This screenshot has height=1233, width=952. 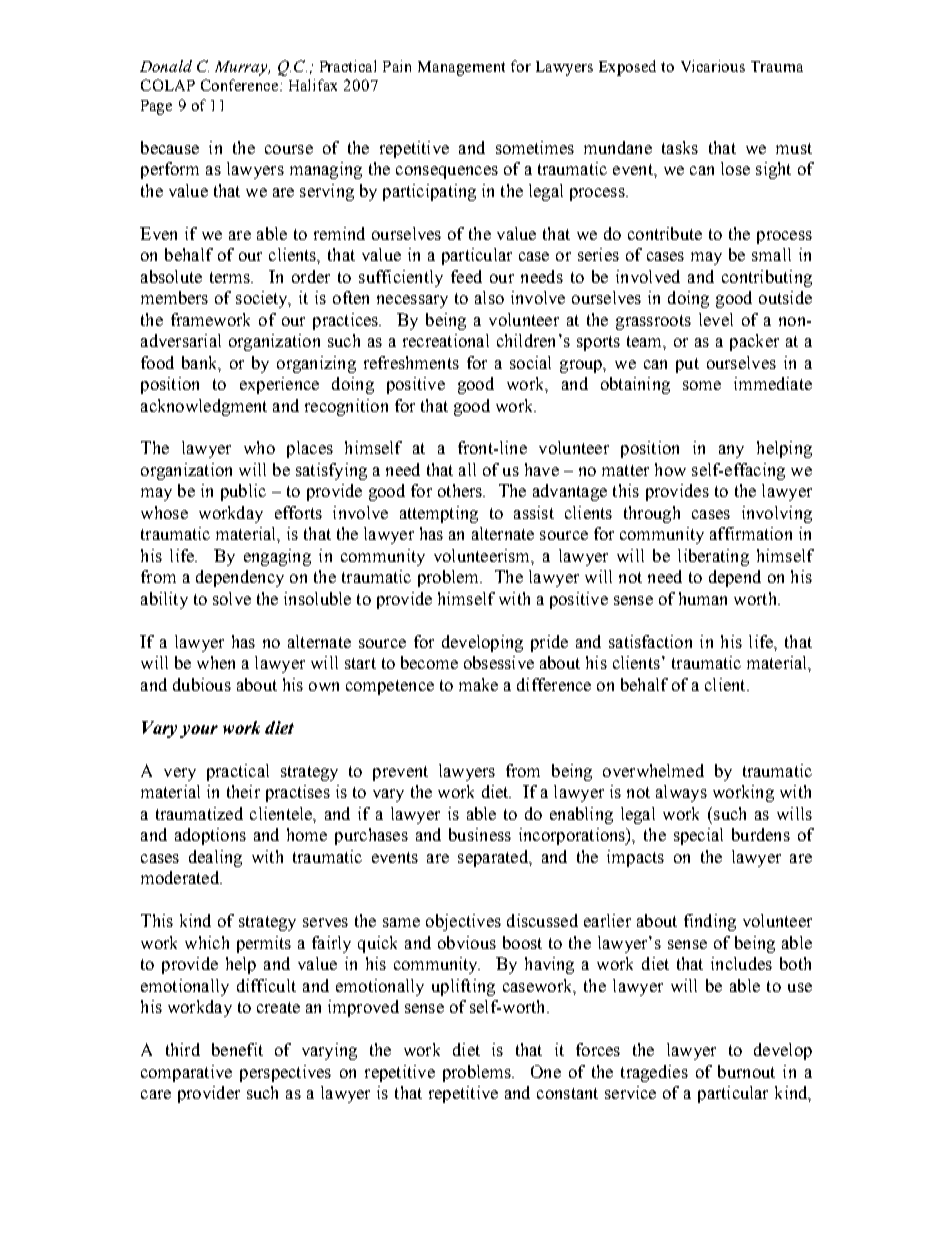 What do you see at coordinates (716, 319) in the screenshot?
I see `level` at bounding box center [716, 319].
